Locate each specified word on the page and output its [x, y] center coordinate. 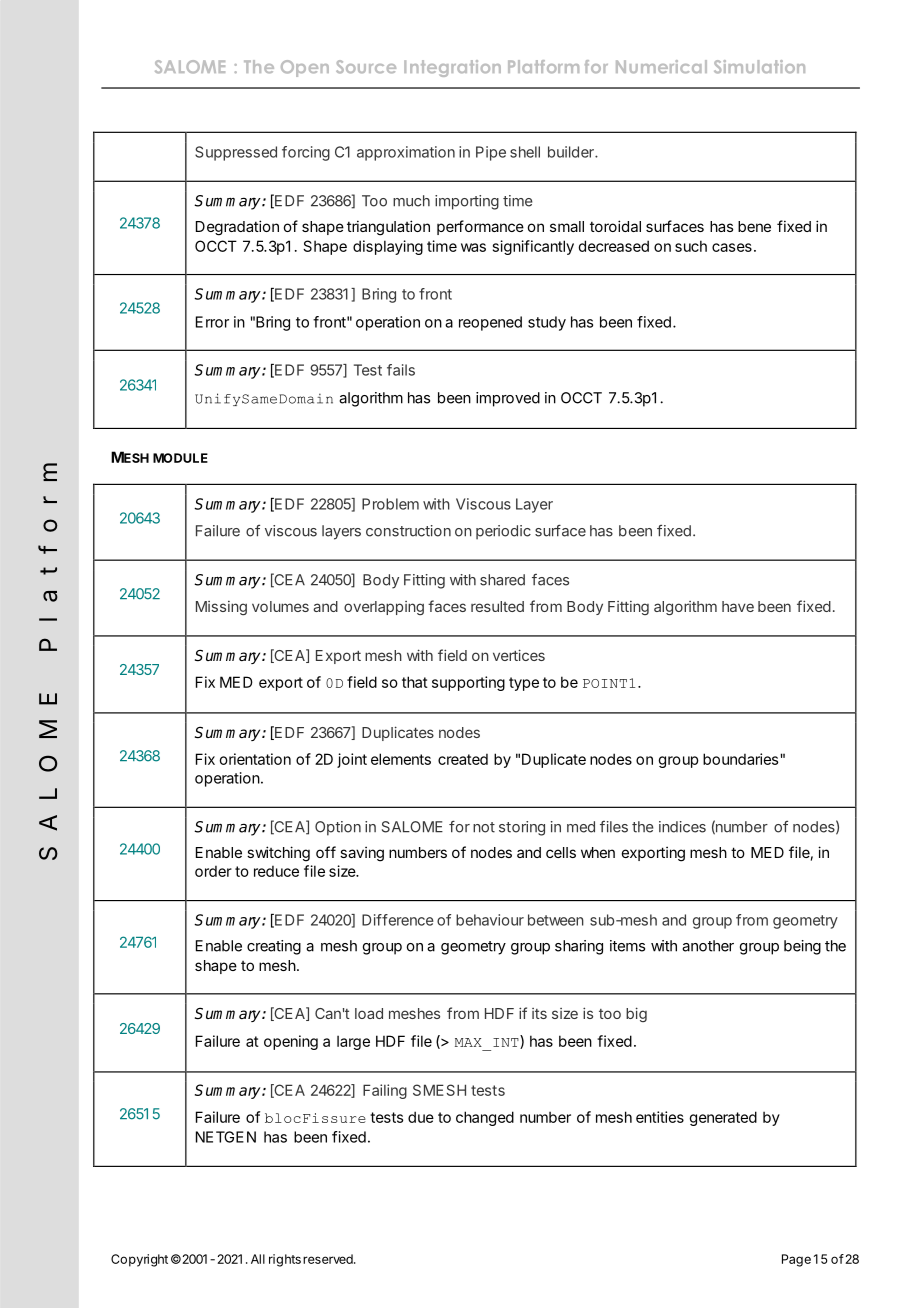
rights [285, 1260]
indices [682, 827]
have [738, 606]
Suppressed [236, 153]
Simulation [759, 67]
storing [522, 828]
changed [485, 1118]
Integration [452, 68]
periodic [503, 532]
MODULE [180, 458]
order [213, 871]
